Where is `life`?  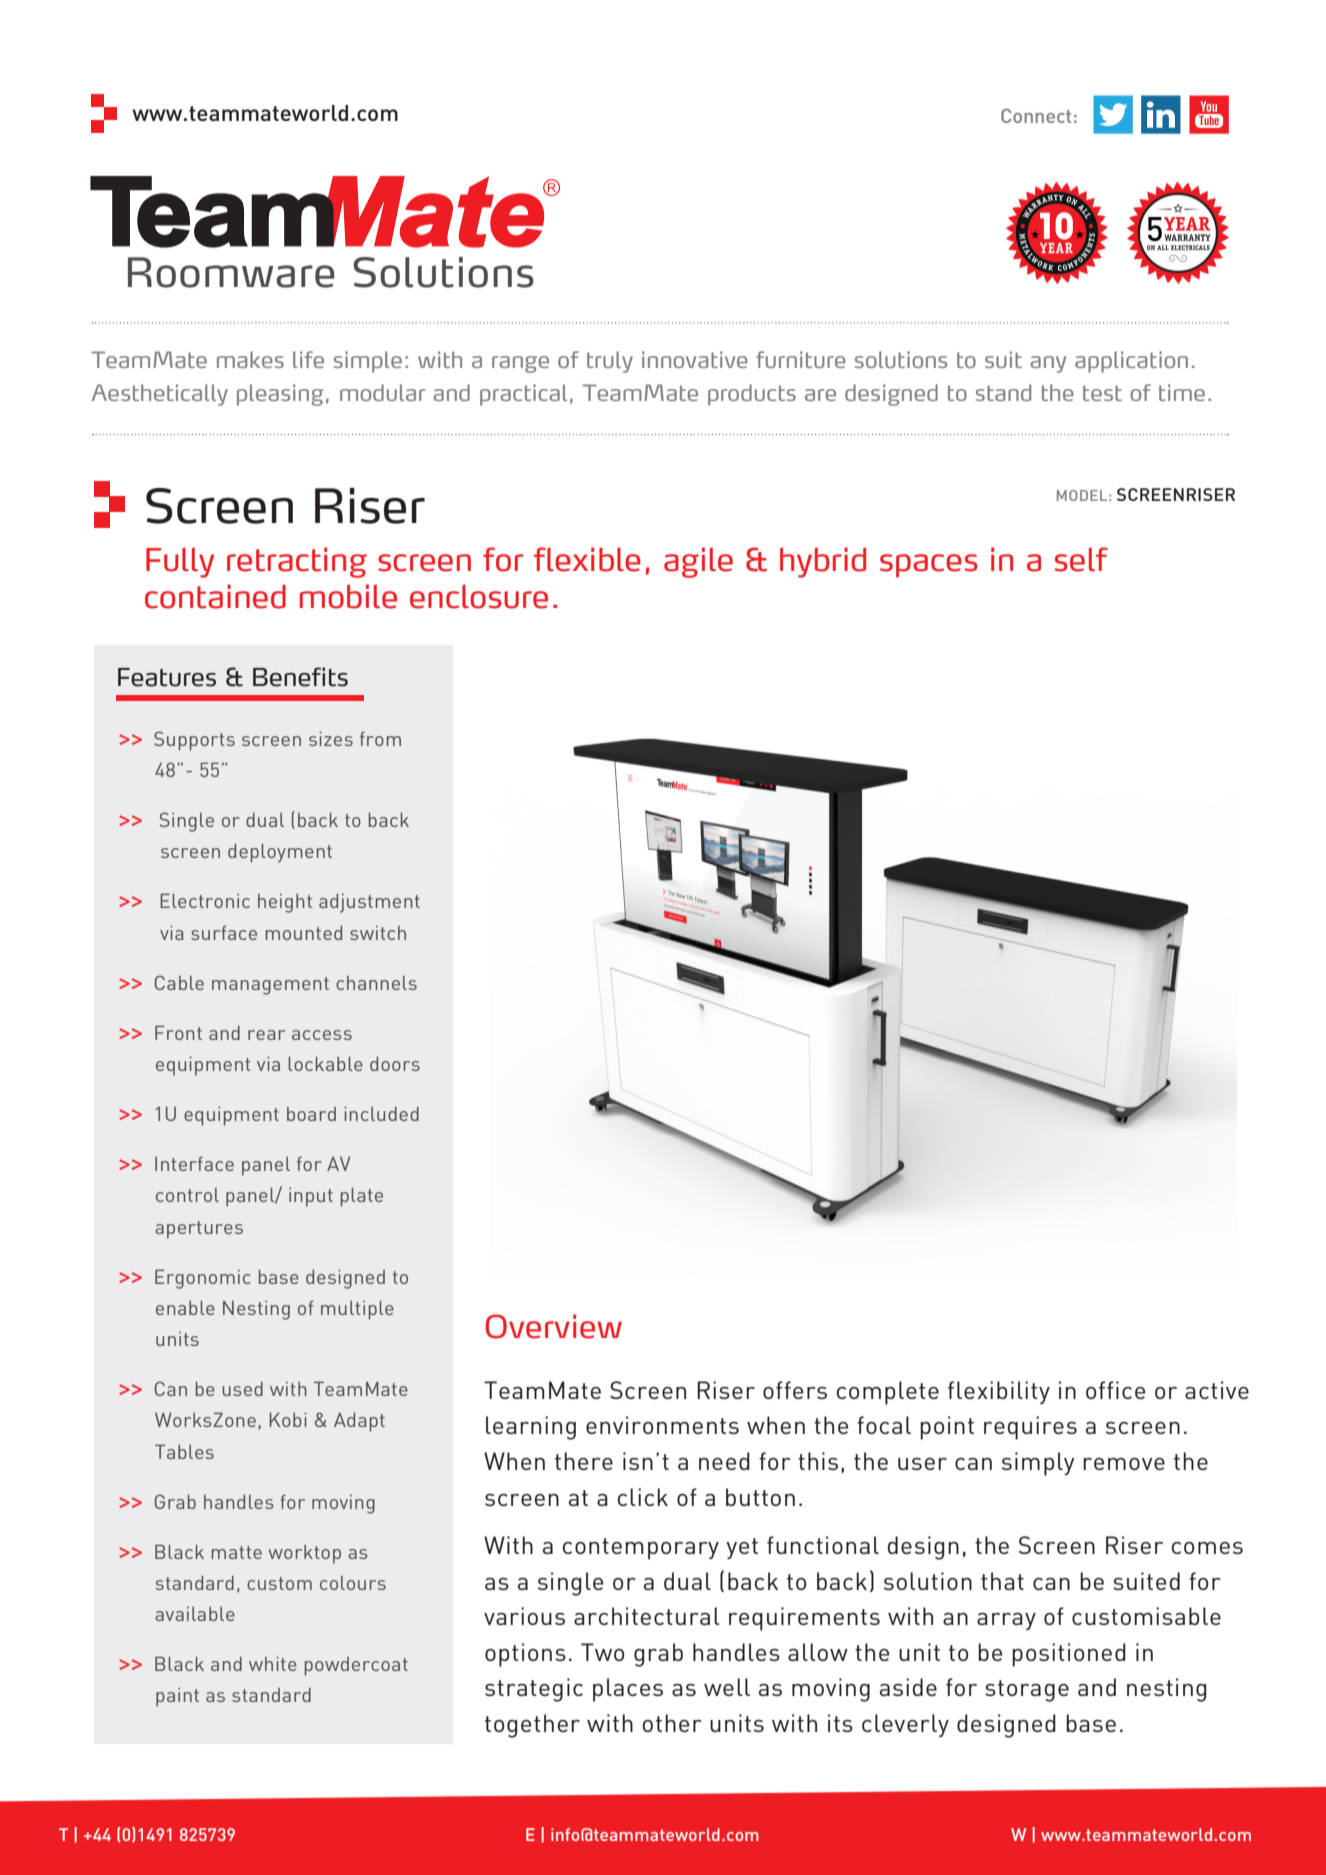 life is located at coordinates (308, 359).
